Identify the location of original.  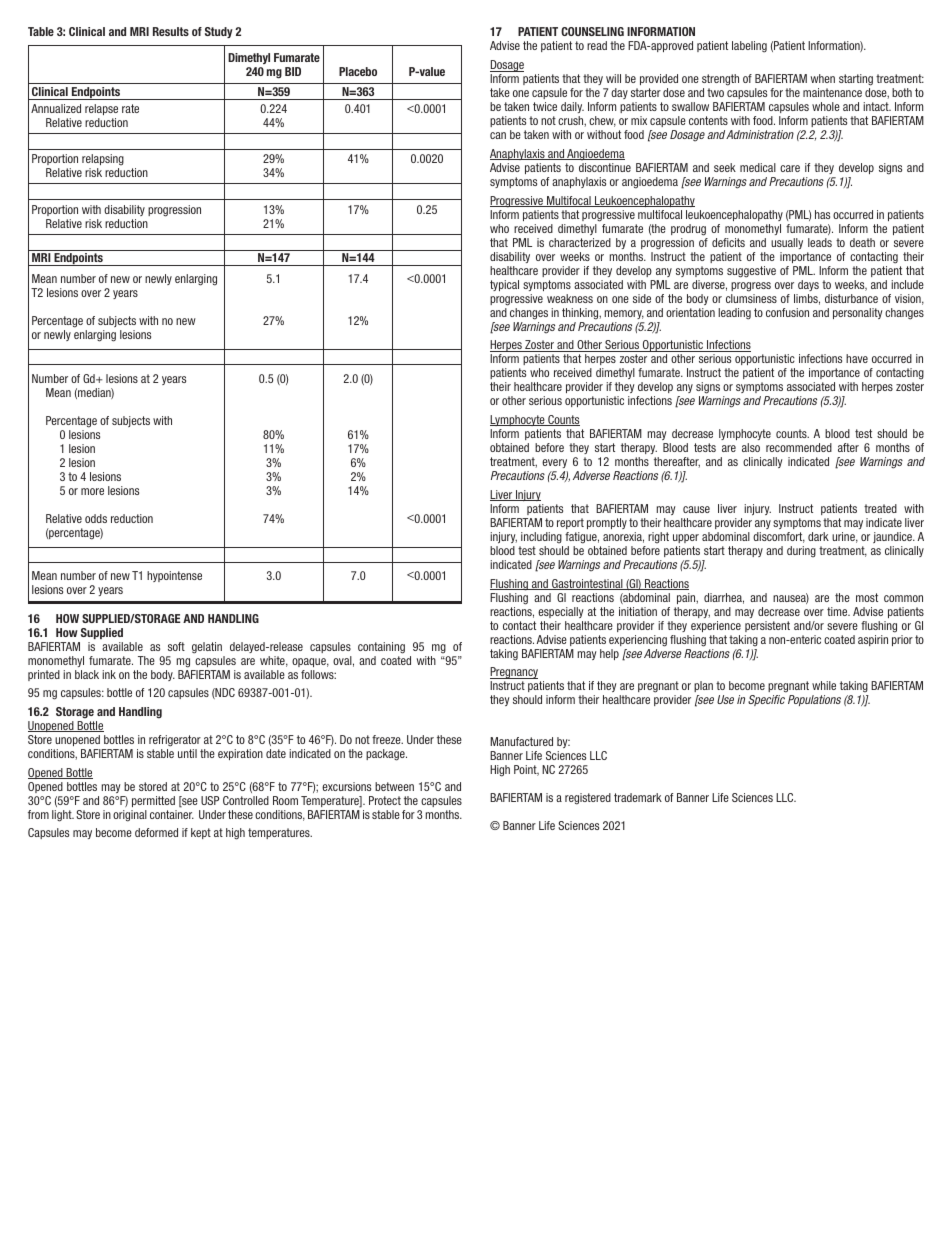
(130, 816).
